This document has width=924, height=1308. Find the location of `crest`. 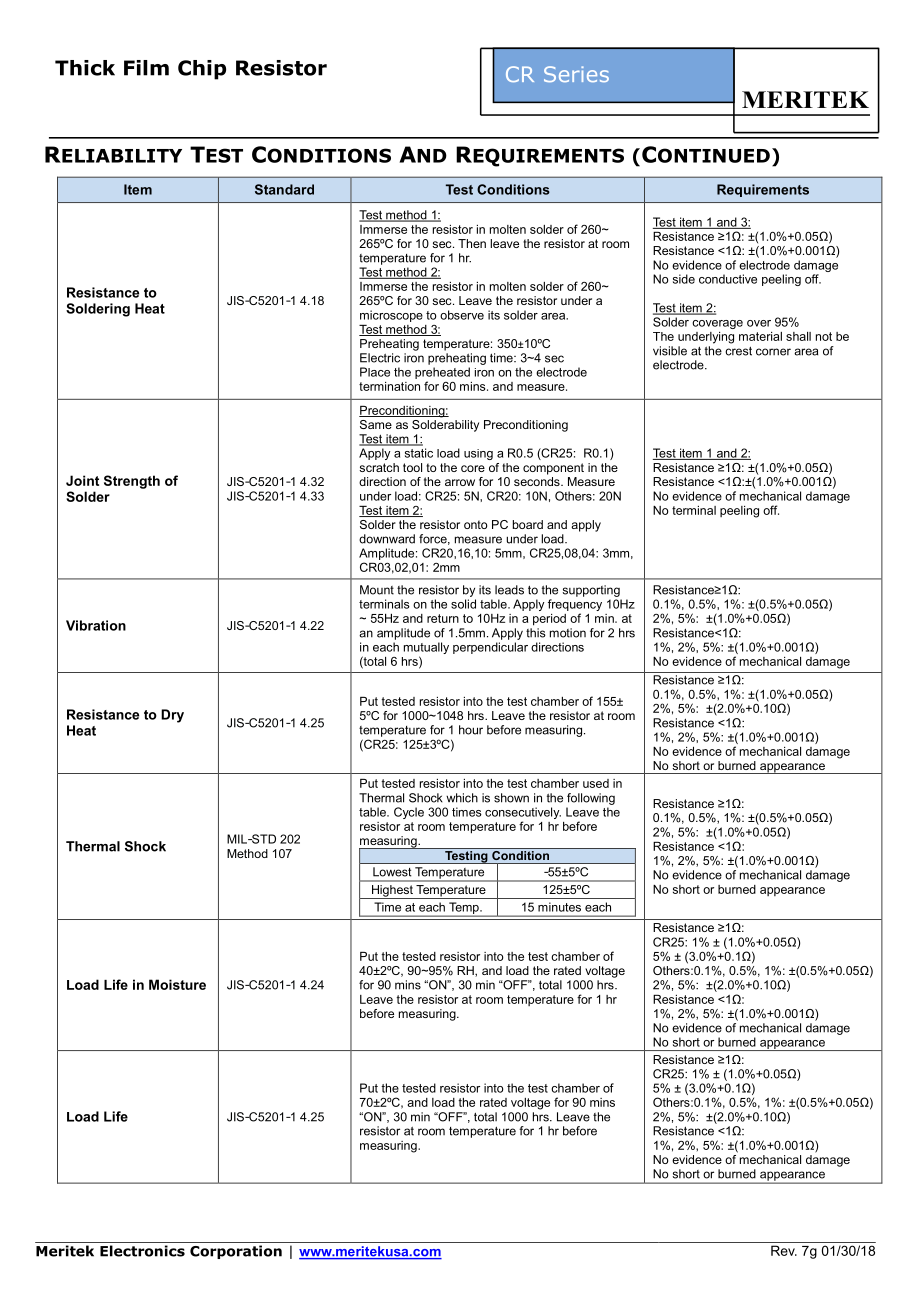

crest is located at coordinates (738, 351).
